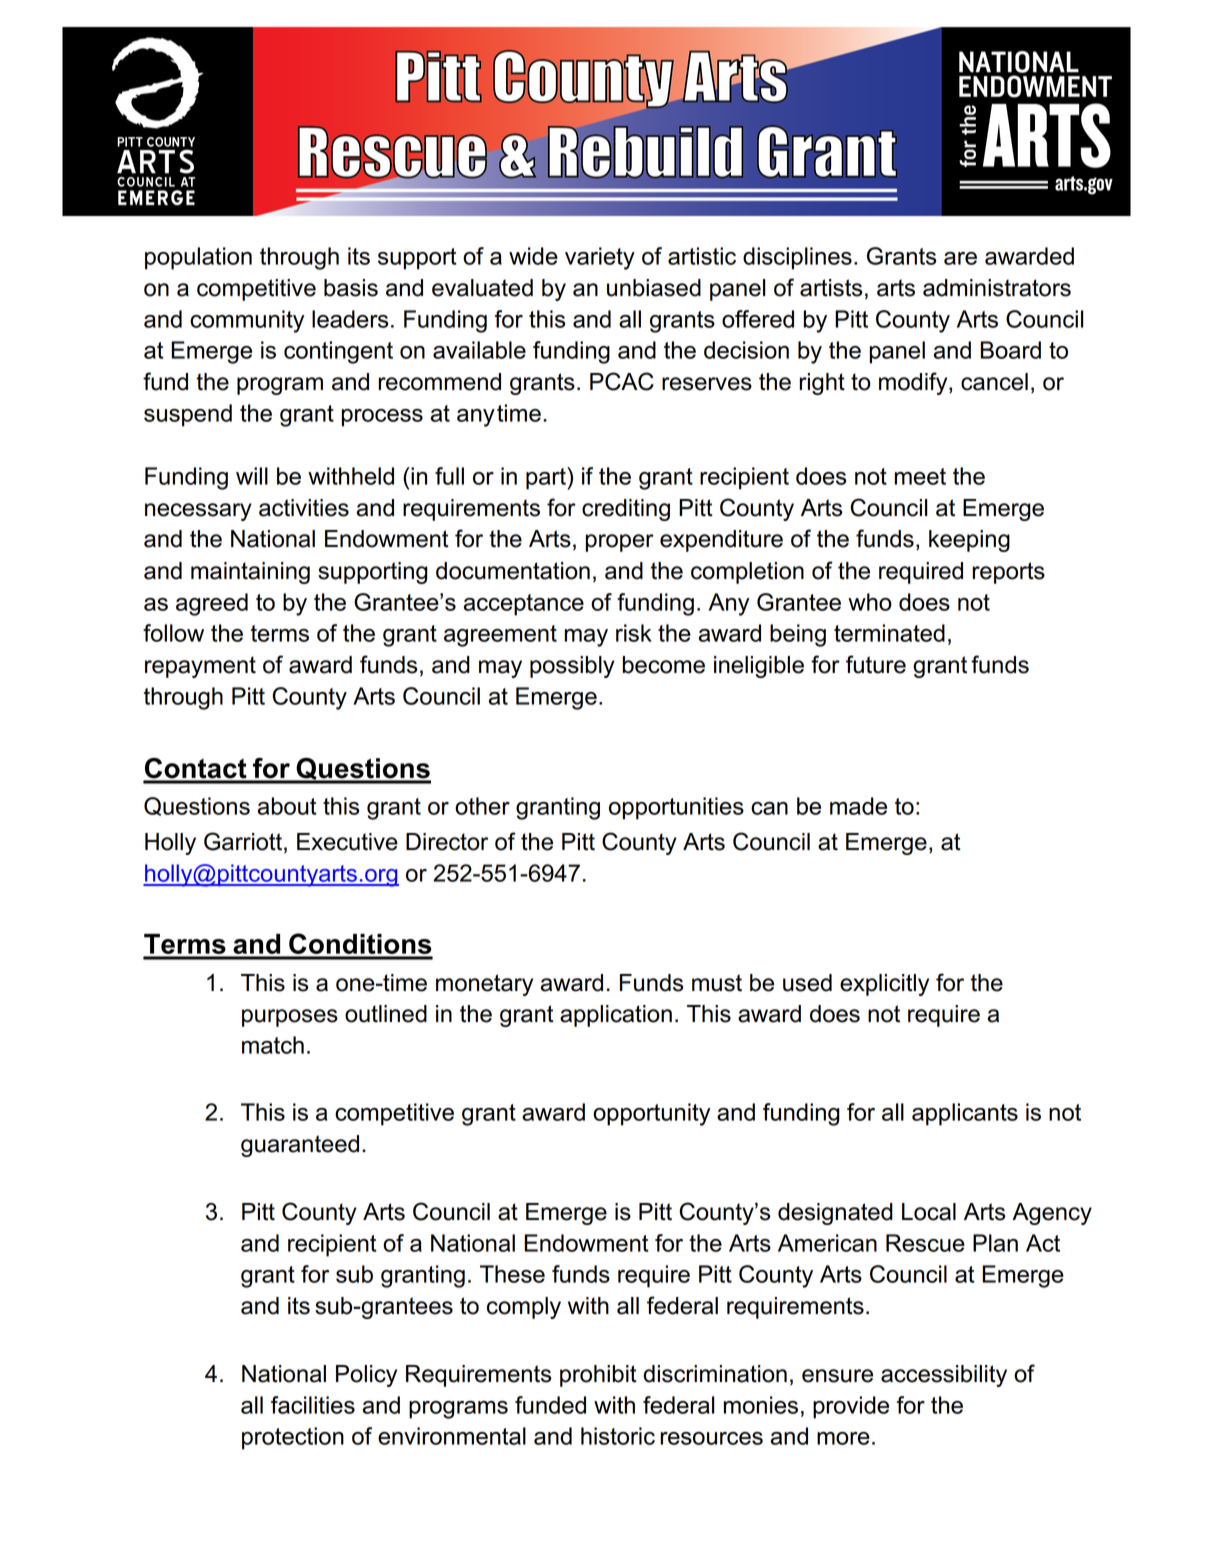  I want to click on accessibility, so click(944, 1376).
